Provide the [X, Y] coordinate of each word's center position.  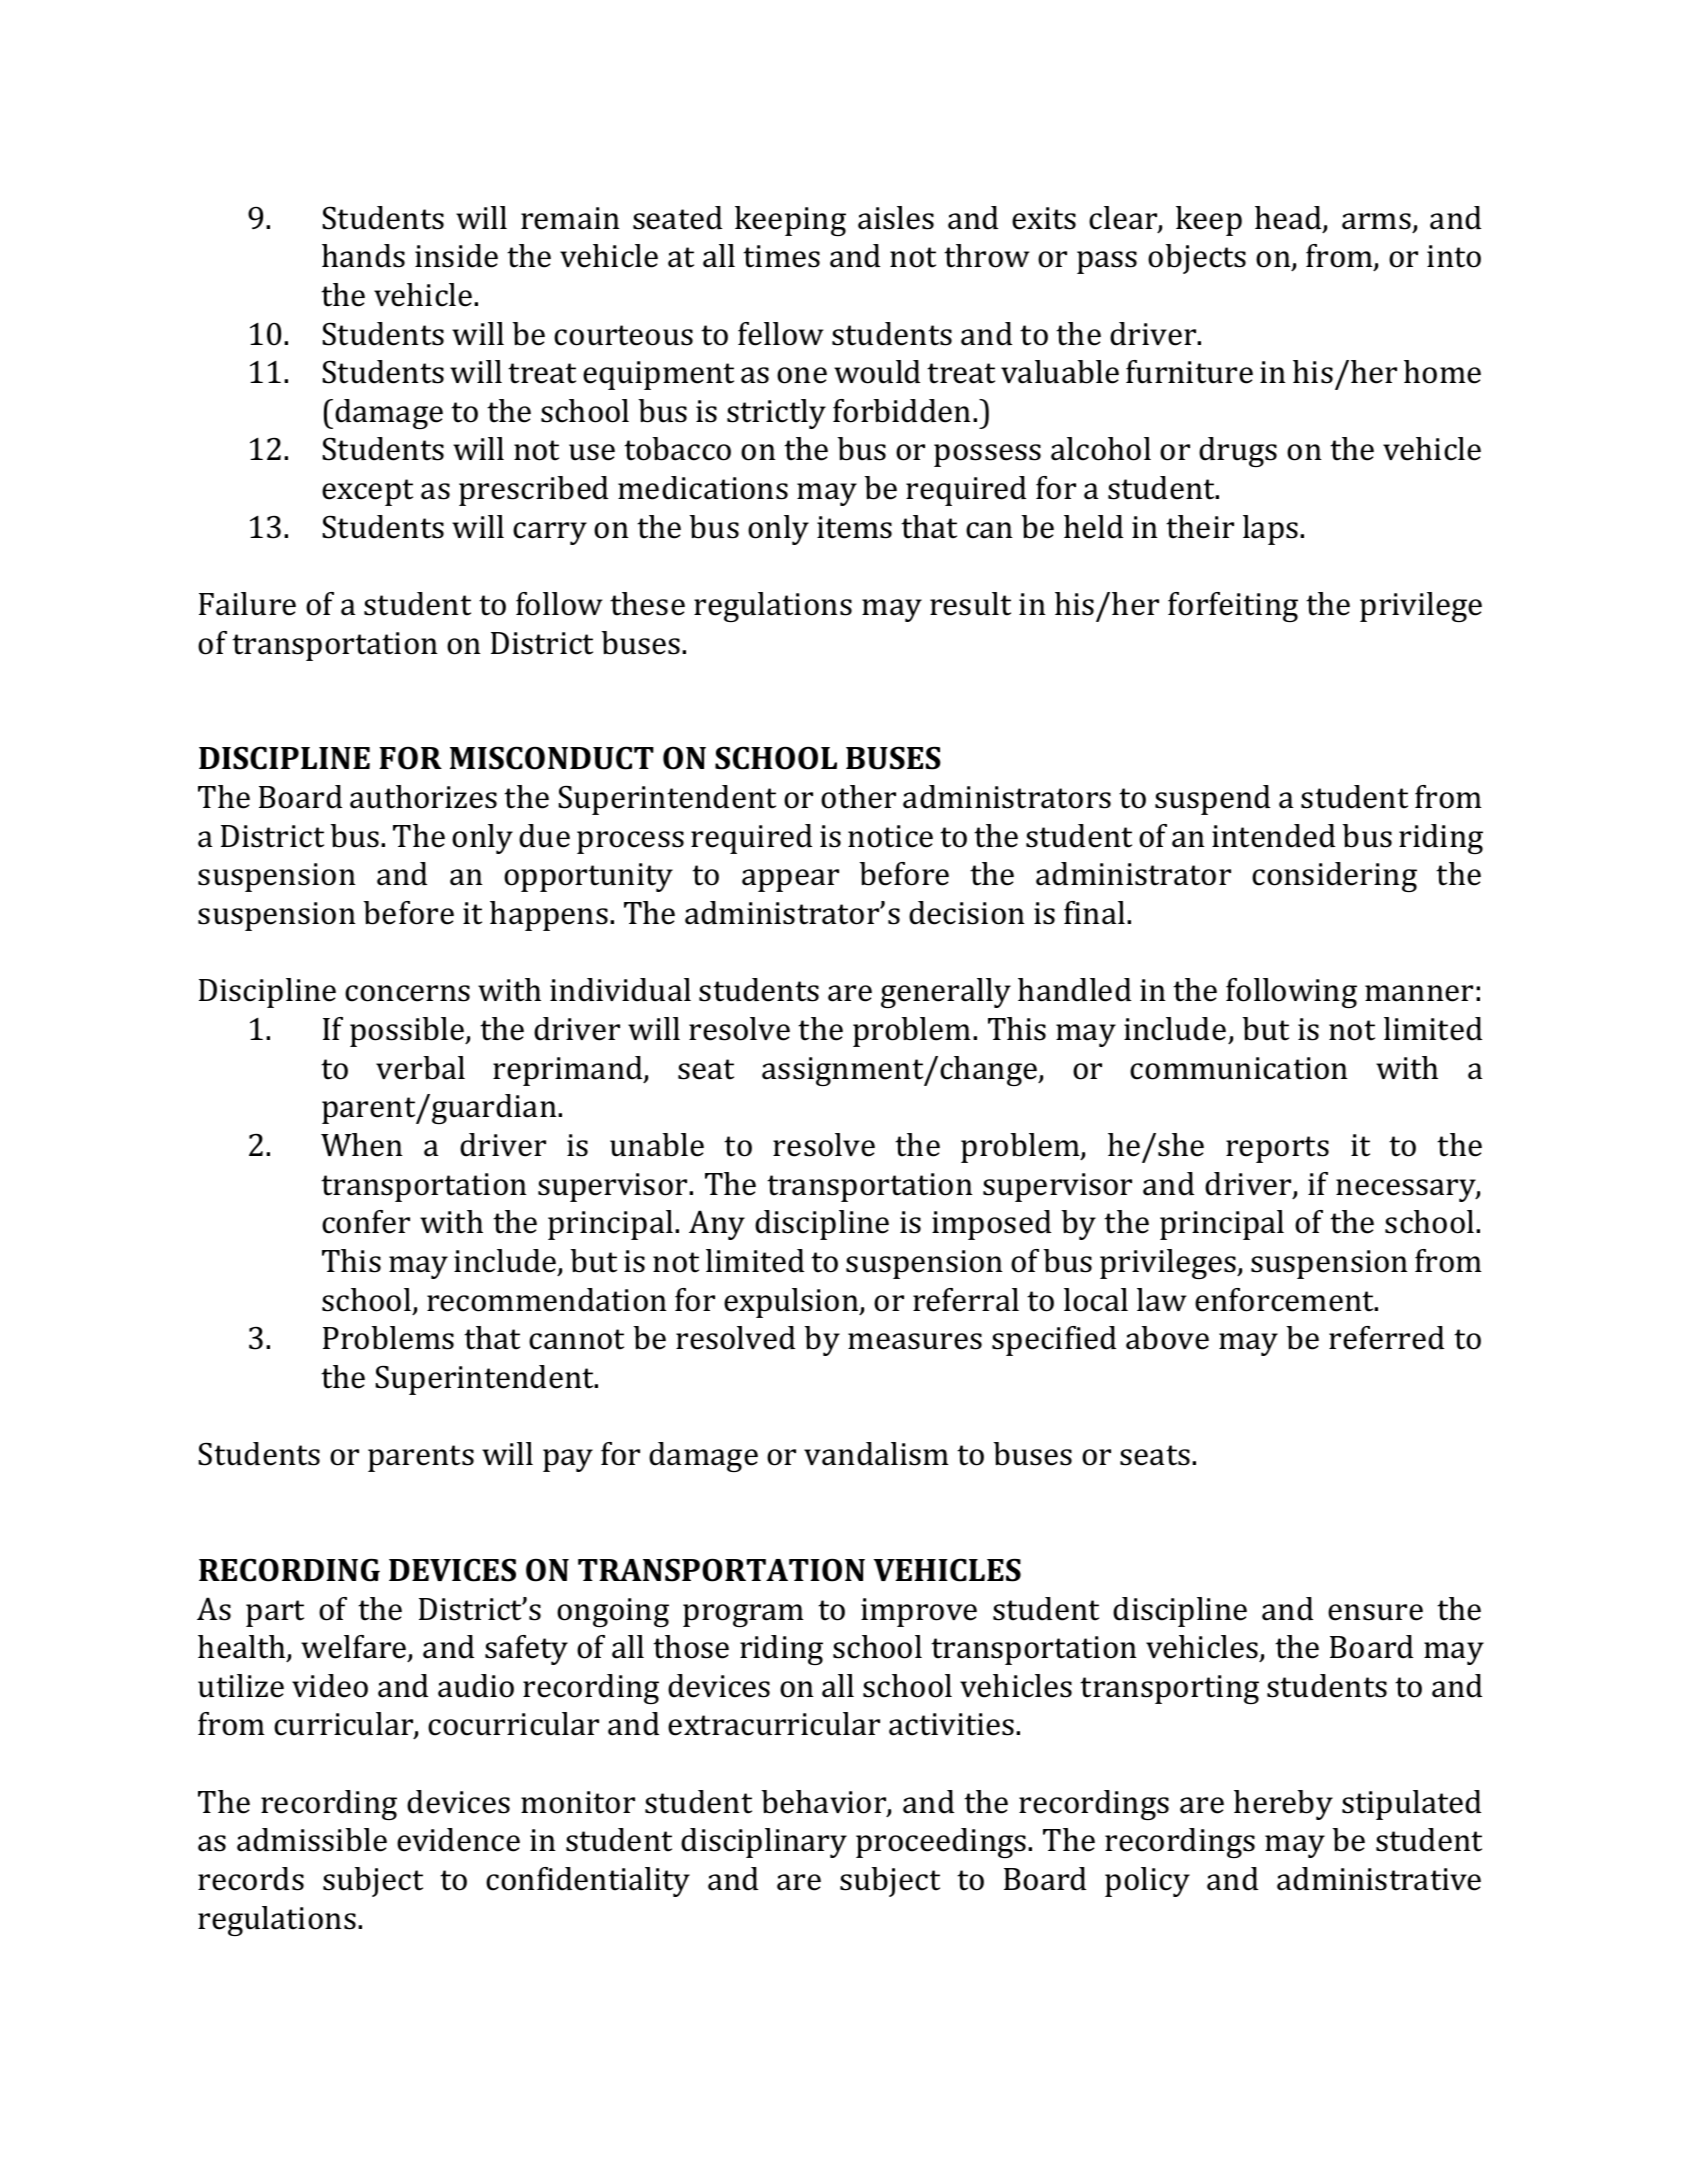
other [858, 797]
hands [363, 256]
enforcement [1285, 1300]
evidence [458, 1840]
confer [366, 1222]
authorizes [423, 797]
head [1289, 219]
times [781, 256]
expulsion [792, 1303]
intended [1273, 836]
